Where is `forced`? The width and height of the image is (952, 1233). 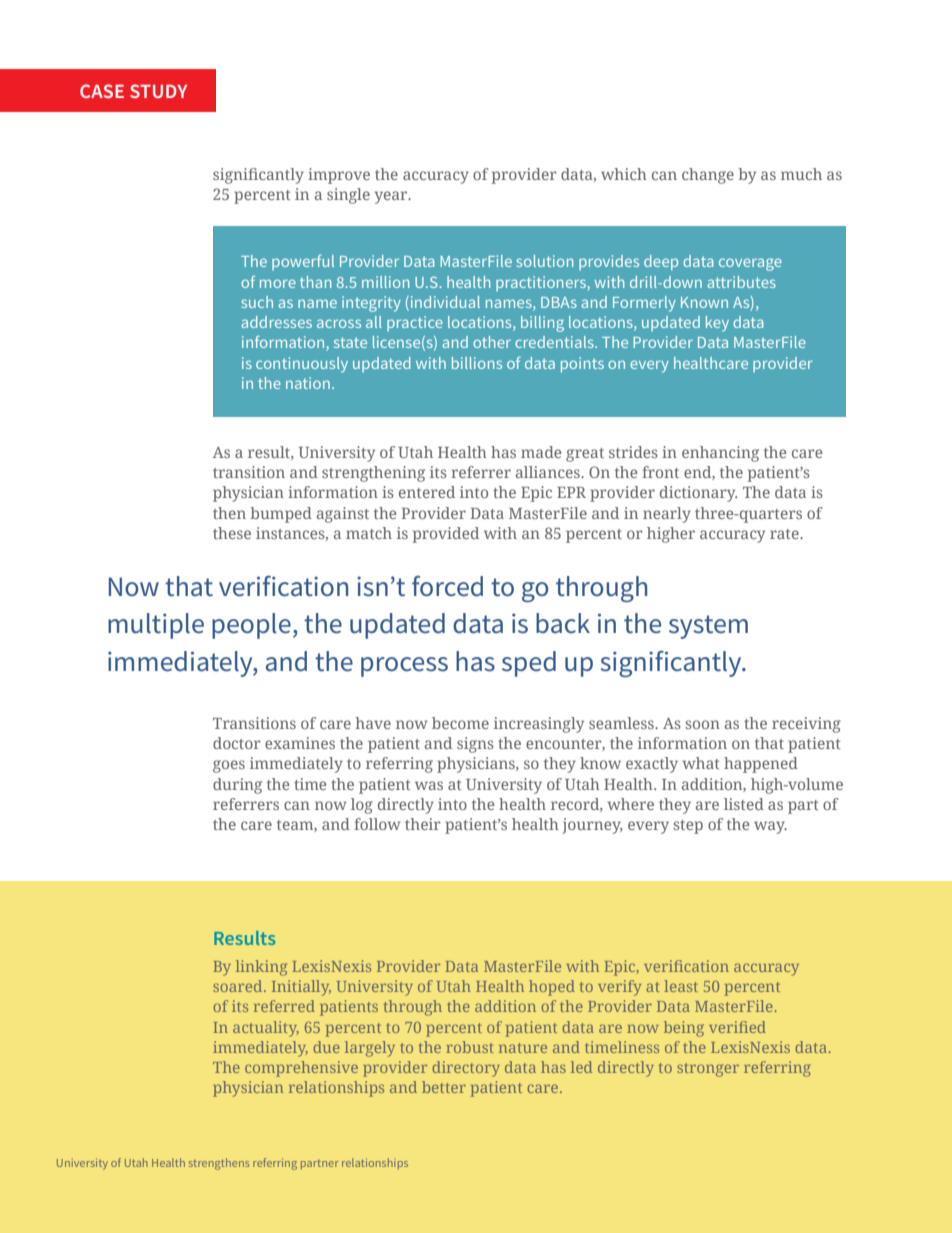 forced is located at coordinates (447, 586).
